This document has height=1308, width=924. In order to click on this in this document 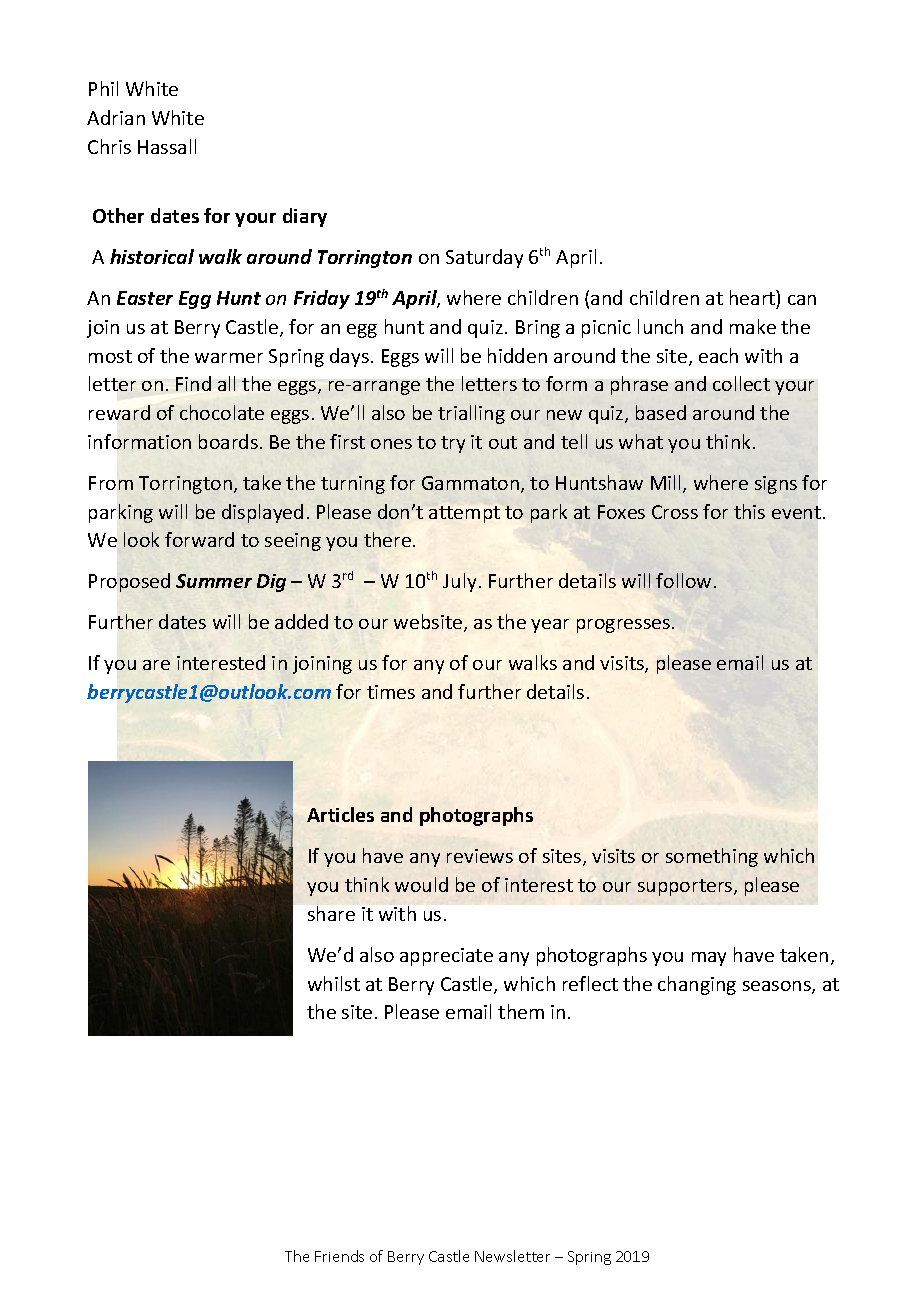, I will do `click(749, 511)`.
